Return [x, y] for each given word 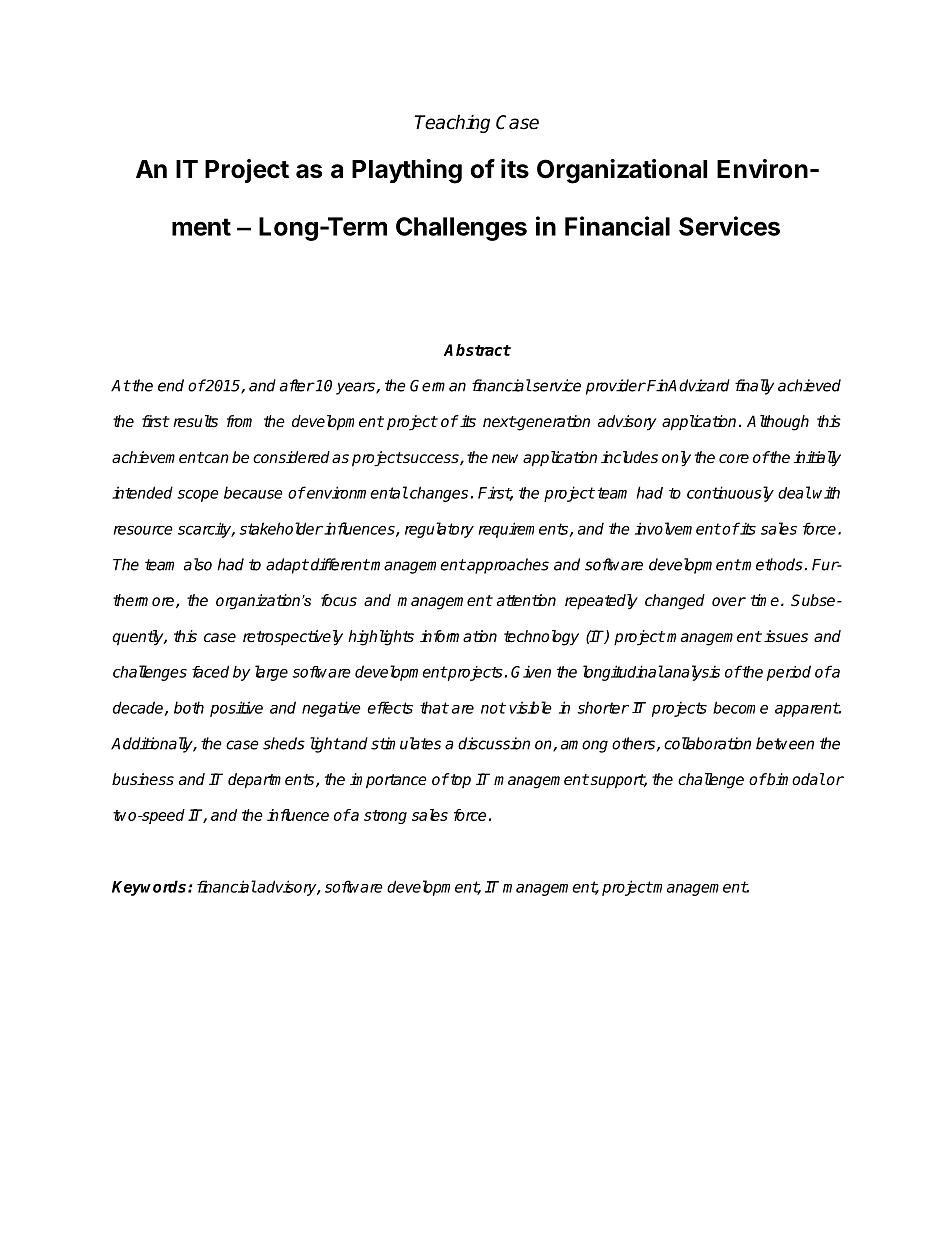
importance [388, 781]
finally [754, 387]
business [143, 779]
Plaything [407, 171]
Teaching [452, 124]
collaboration [707, 743]
